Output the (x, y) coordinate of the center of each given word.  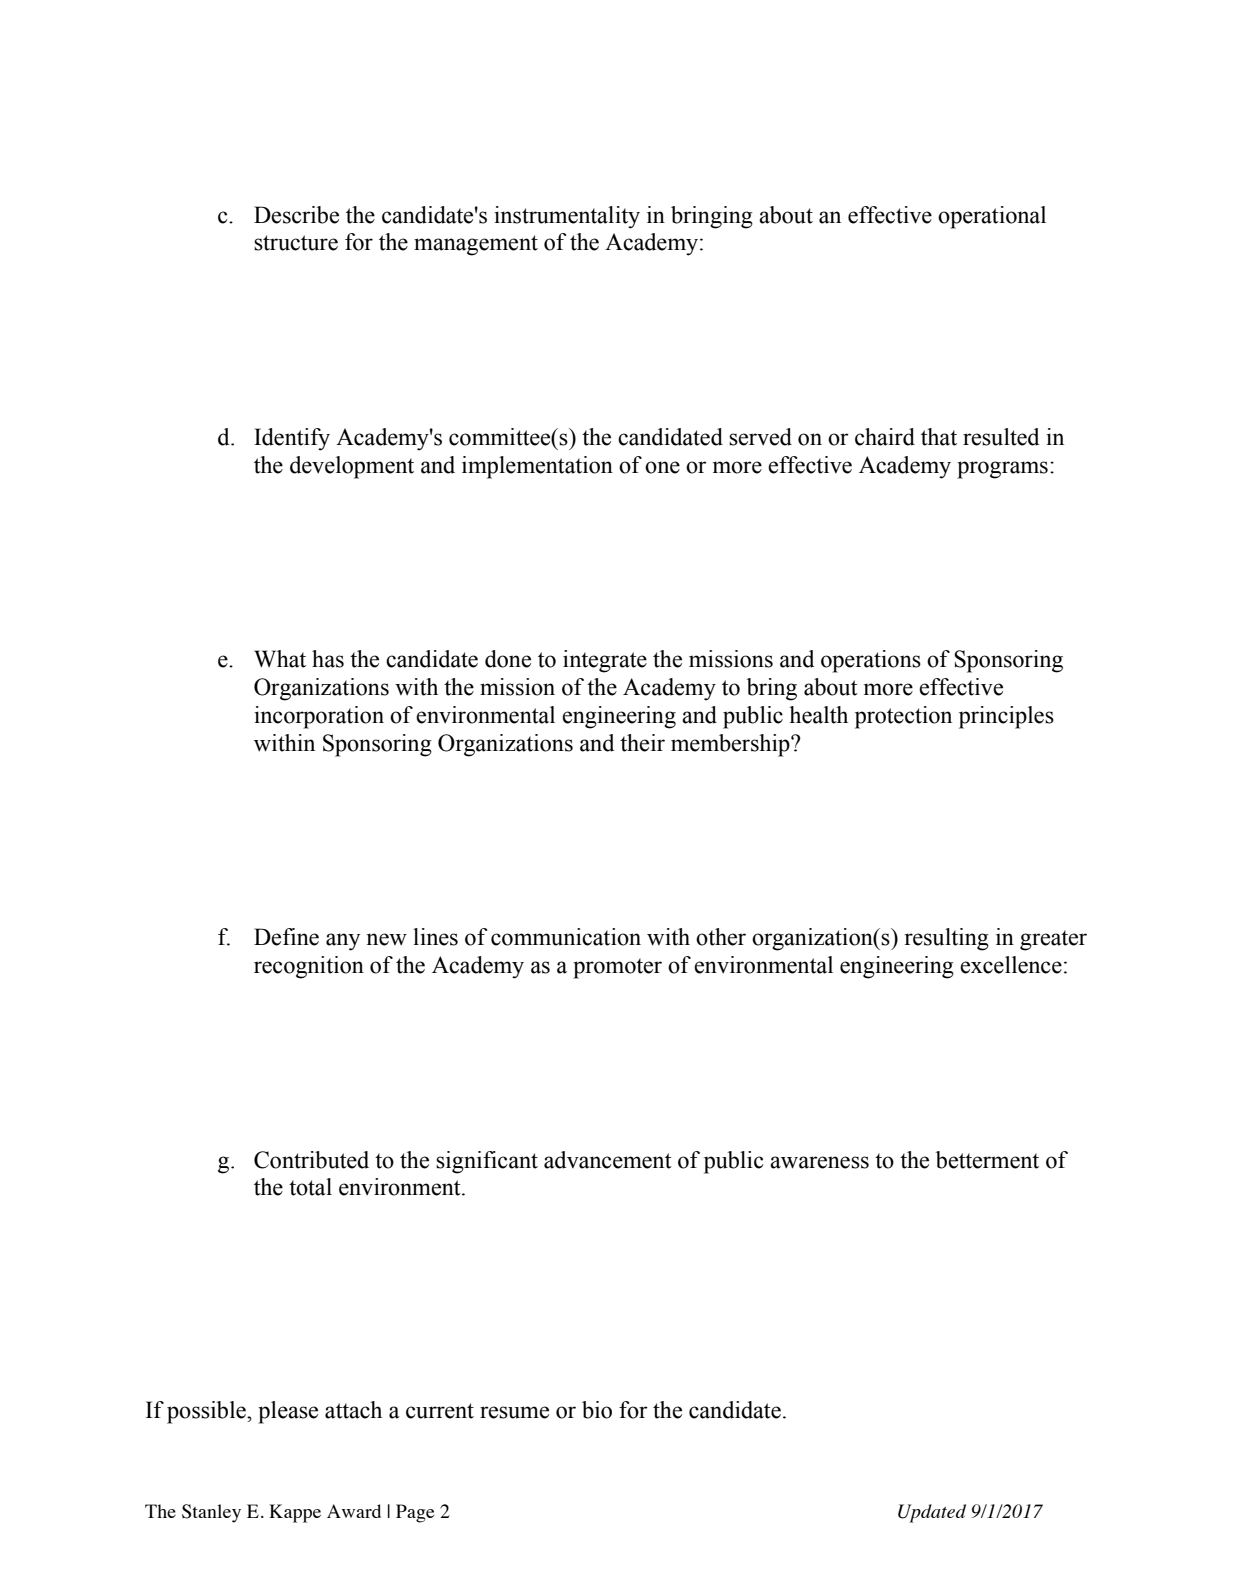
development (352, 467)
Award (354, 1511)
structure (296, 243)
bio (597, 1410)
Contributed (311, 1160)
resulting (947, 939)
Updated (932, 1513)
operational (992, 217)
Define (286, 937)
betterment (987, 1160)
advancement (608, 1160)
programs (1002, 470)
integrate (605, 661)
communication (566, 937)
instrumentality (567, 217)
